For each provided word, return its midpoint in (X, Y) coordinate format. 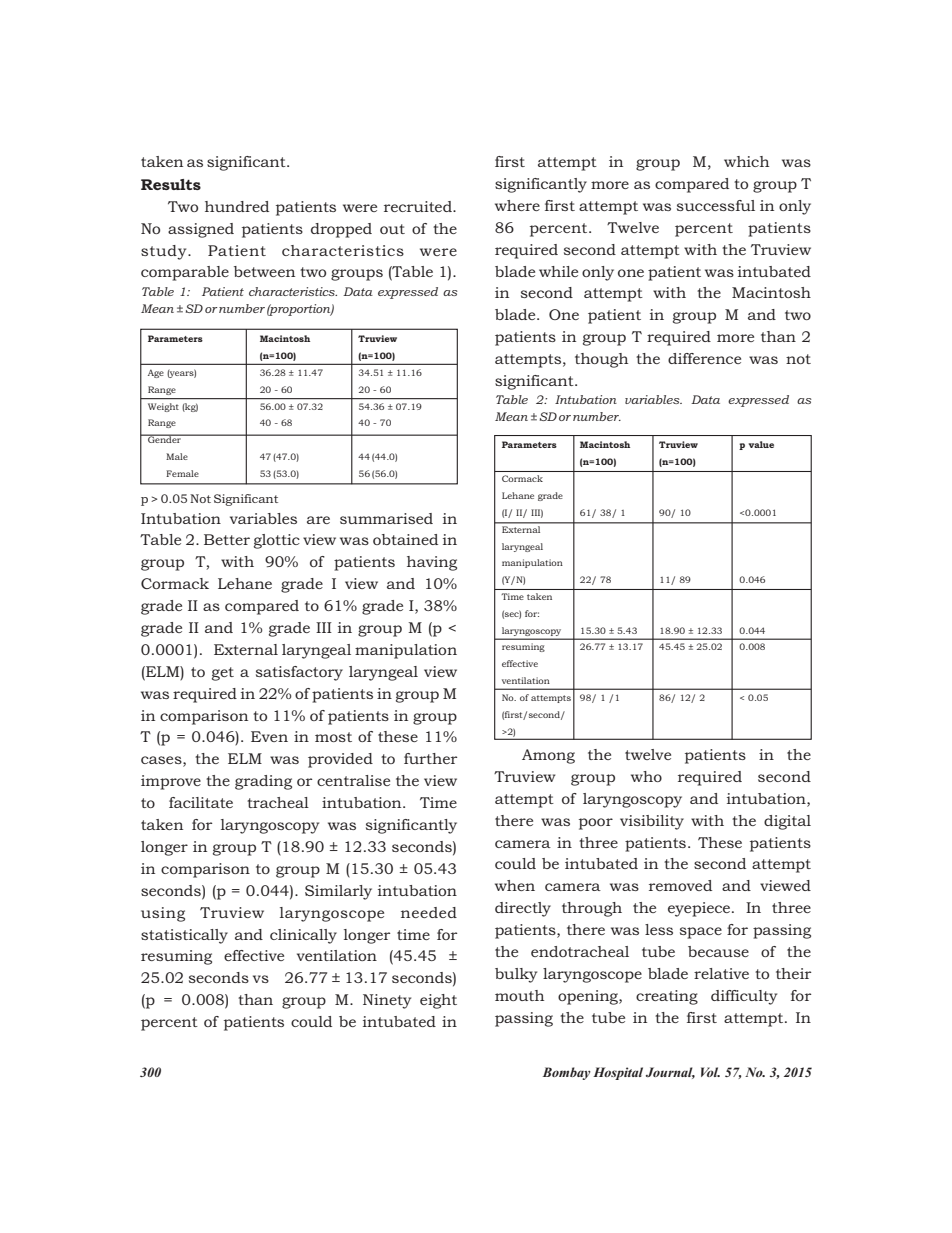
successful (716, 205)
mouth (519, 995)
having (432, 563)
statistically (184, 936)
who (646, 776)
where (517, 205)
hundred (237, 206)
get (223, 674)
